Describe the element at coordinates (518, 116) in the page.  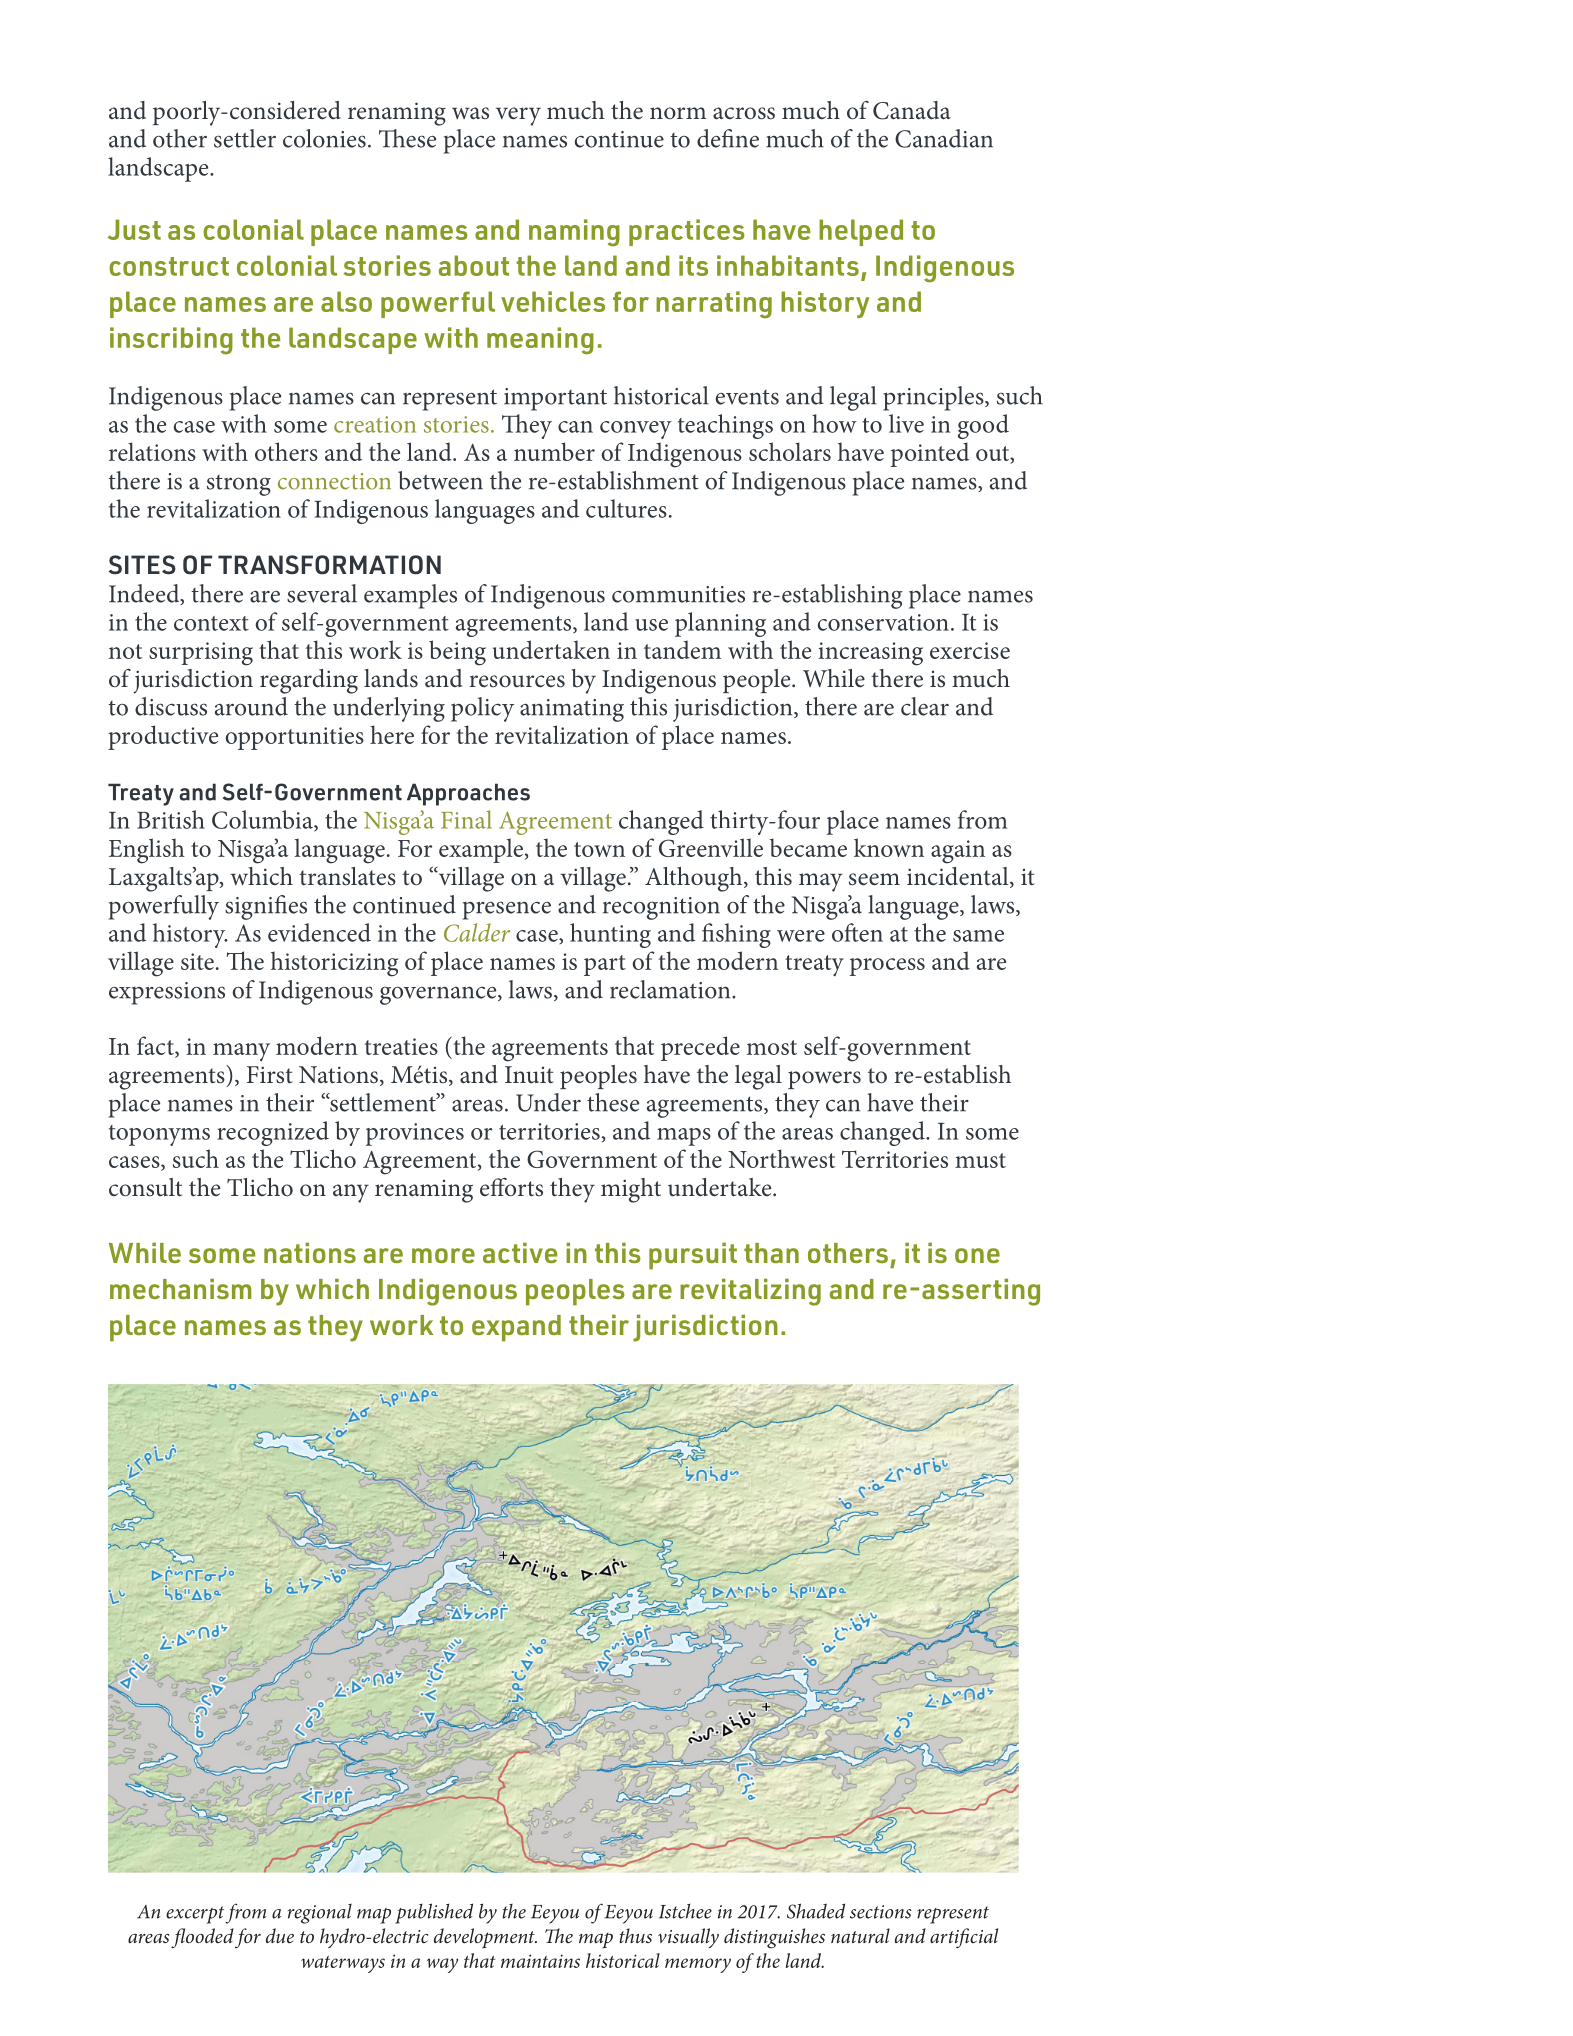
I see `very` at that location.
